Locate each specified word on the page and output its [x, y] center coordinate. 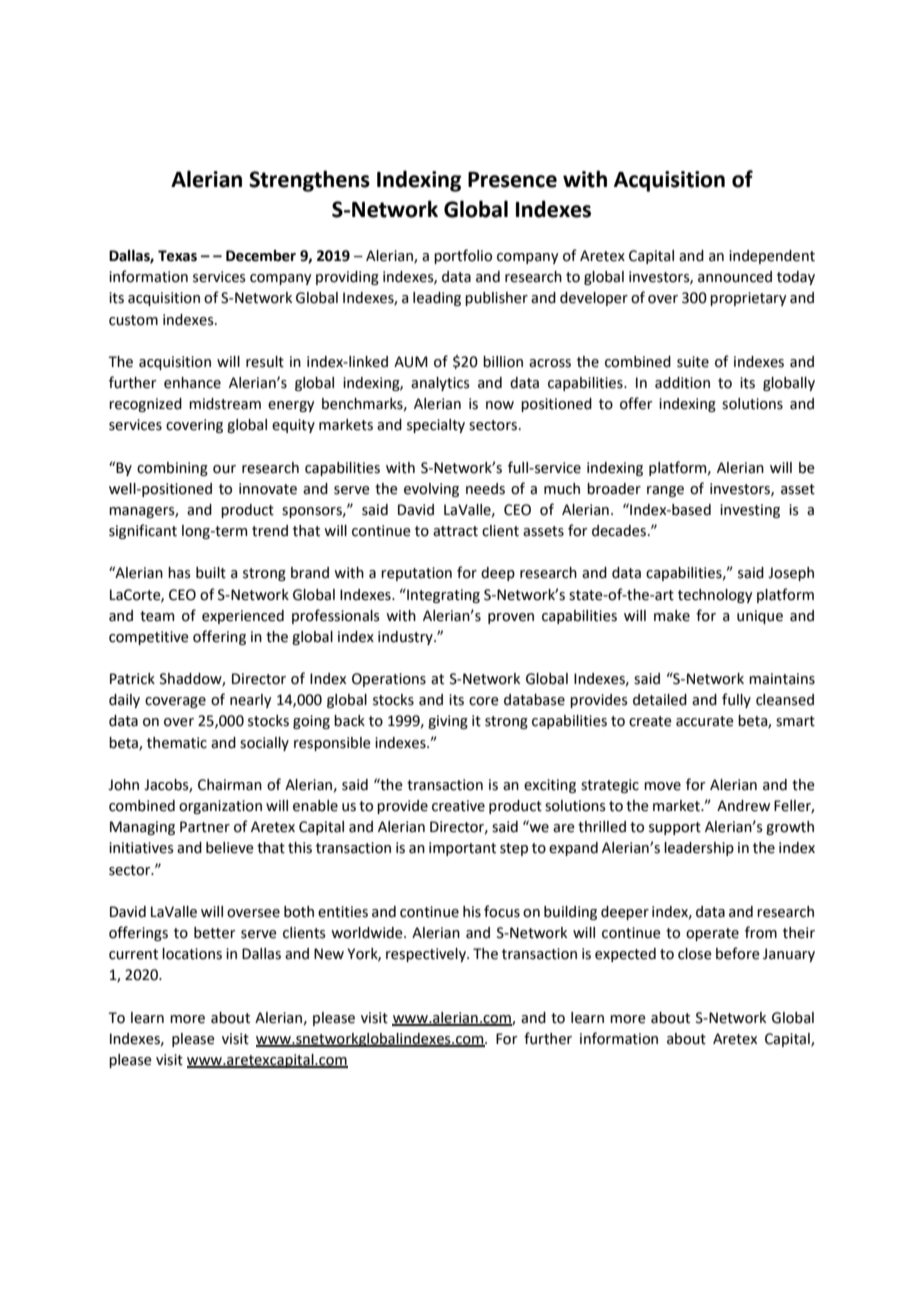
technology [715, 596]
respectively [427, 955]
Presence [512, 180]
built [211, 573]
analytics [440, 384]
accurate [705, 721]
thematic [177, 743]
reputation [416, 574]
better [215, 933]
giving [448, 722]
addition [682, 383]
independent [772, 257]
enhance [192, 383]
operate [712, 934]
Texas [177, 256]
